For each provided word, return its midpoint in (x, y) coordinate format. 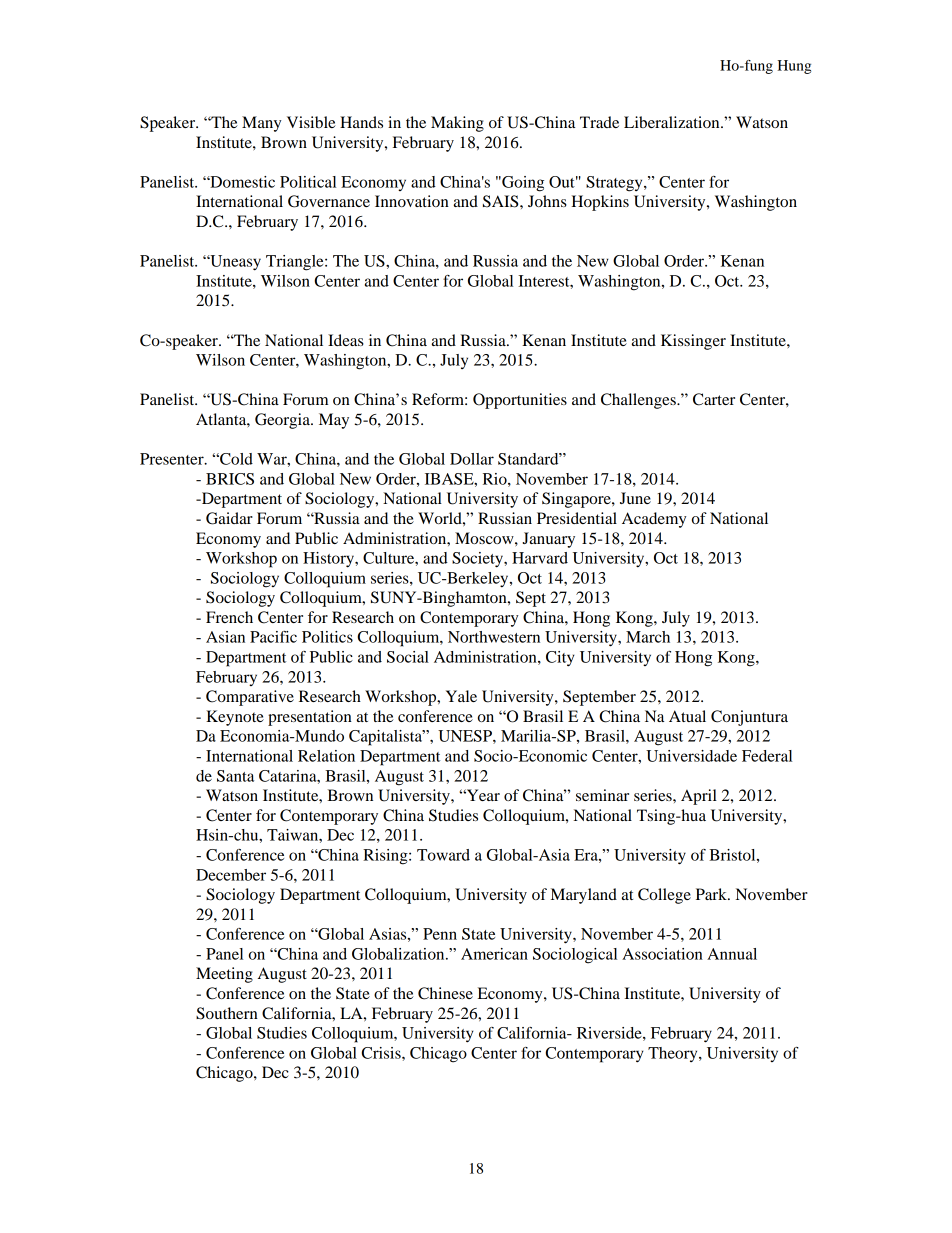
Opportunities (520, 401)
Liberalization (673, 122)
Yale (461, 696)
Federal (767, 756)
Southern (227, 1013)
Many (261, 124)
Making (457, 124)
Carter (714, 399)
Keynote (235, 718)
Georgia (283, 421)
